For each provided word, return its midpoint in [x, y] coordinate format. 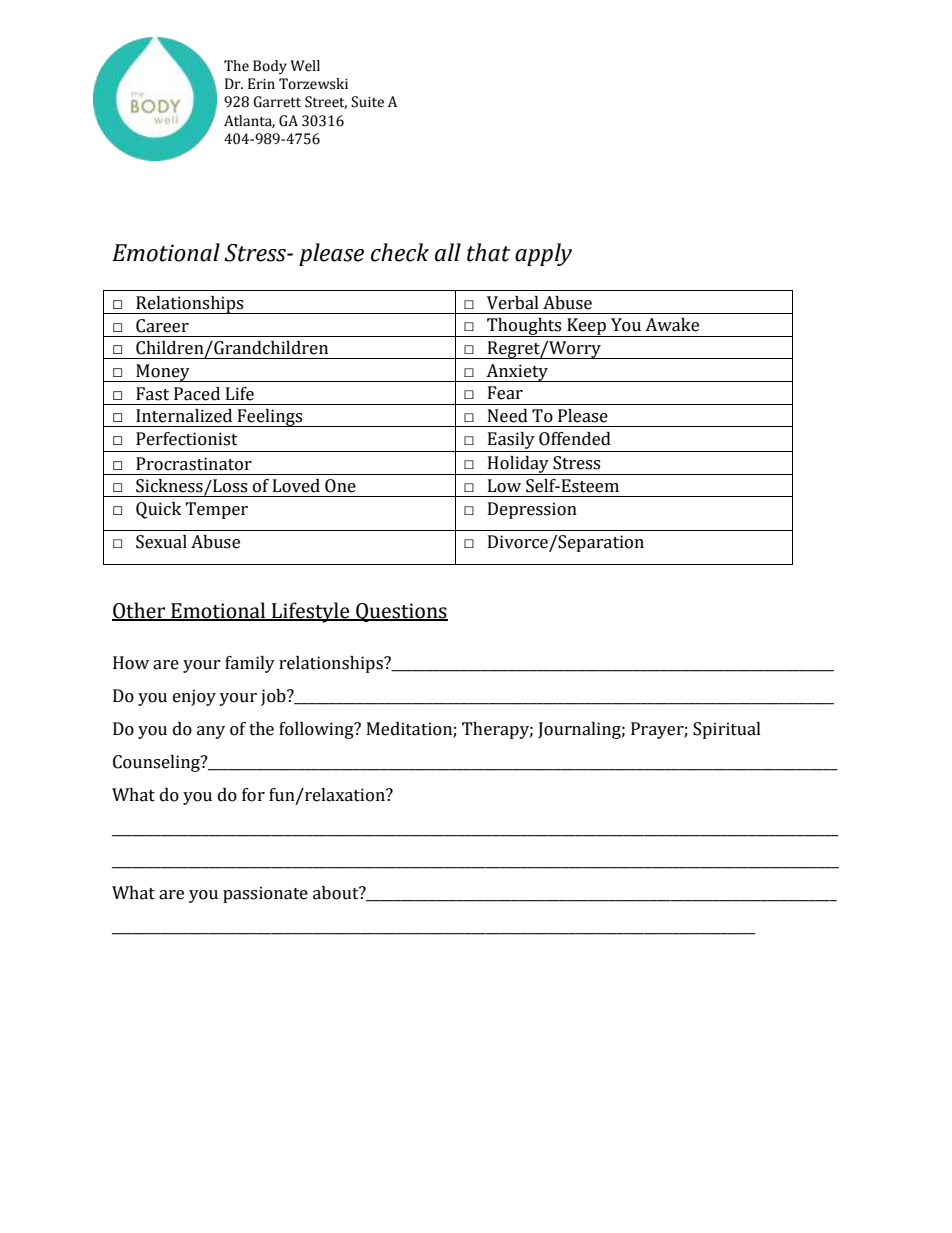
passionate [265, 894]
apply [543, 254]
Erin [261, 83]
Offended [575, 439]
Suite [367, 102]
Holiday [518, 465]
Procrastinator [194, 464]
